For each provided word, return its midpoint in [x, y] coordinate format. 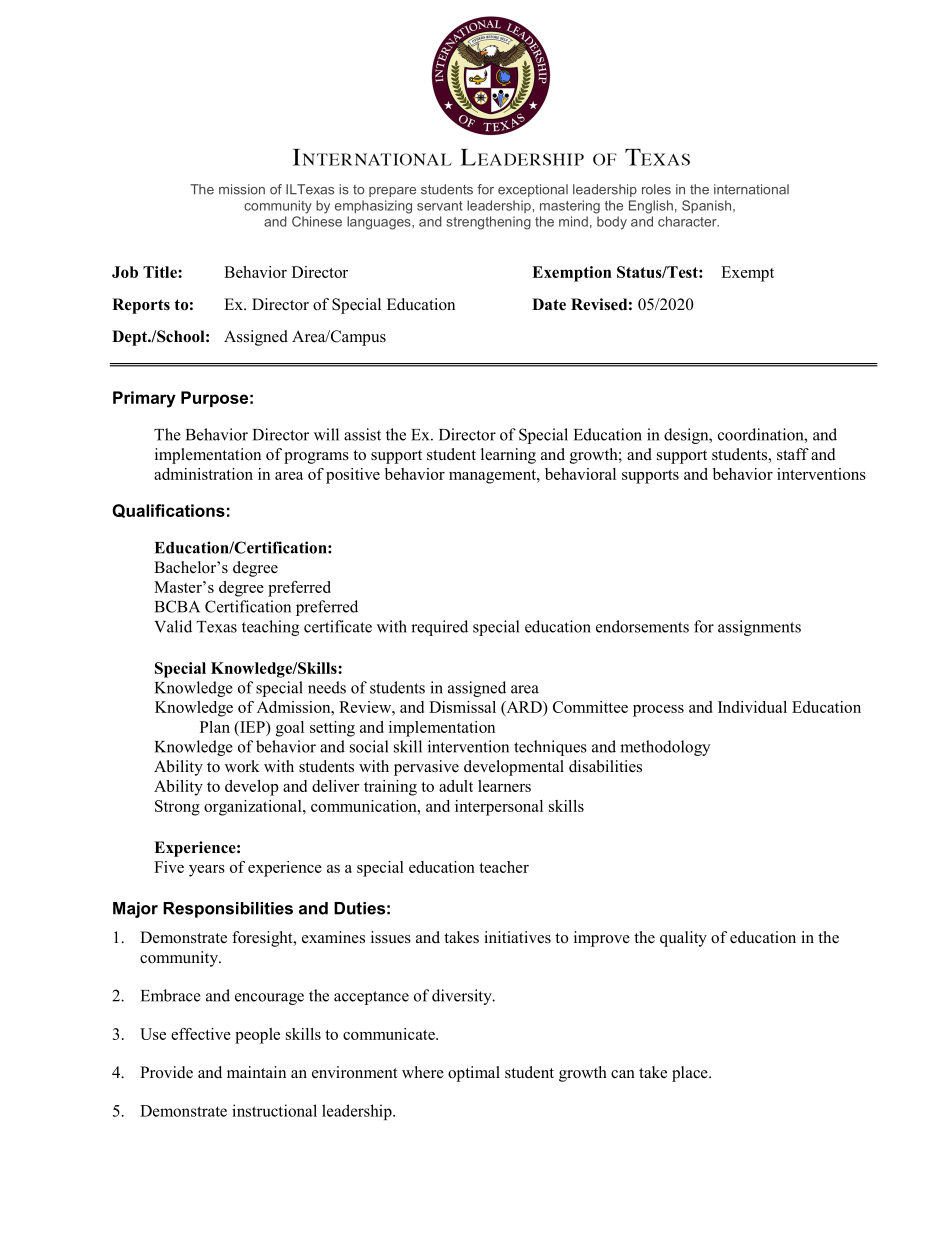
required [439, 628]
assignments [759, 628]
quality [683, 939]
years [207, 871]
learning [508, 456]
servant [440, 206]
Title [161, 272]
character [688, 221]
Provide [166, 1072]
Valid [173, 626]
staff [793, 454]
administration [203, 474]
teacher [504, 867]
